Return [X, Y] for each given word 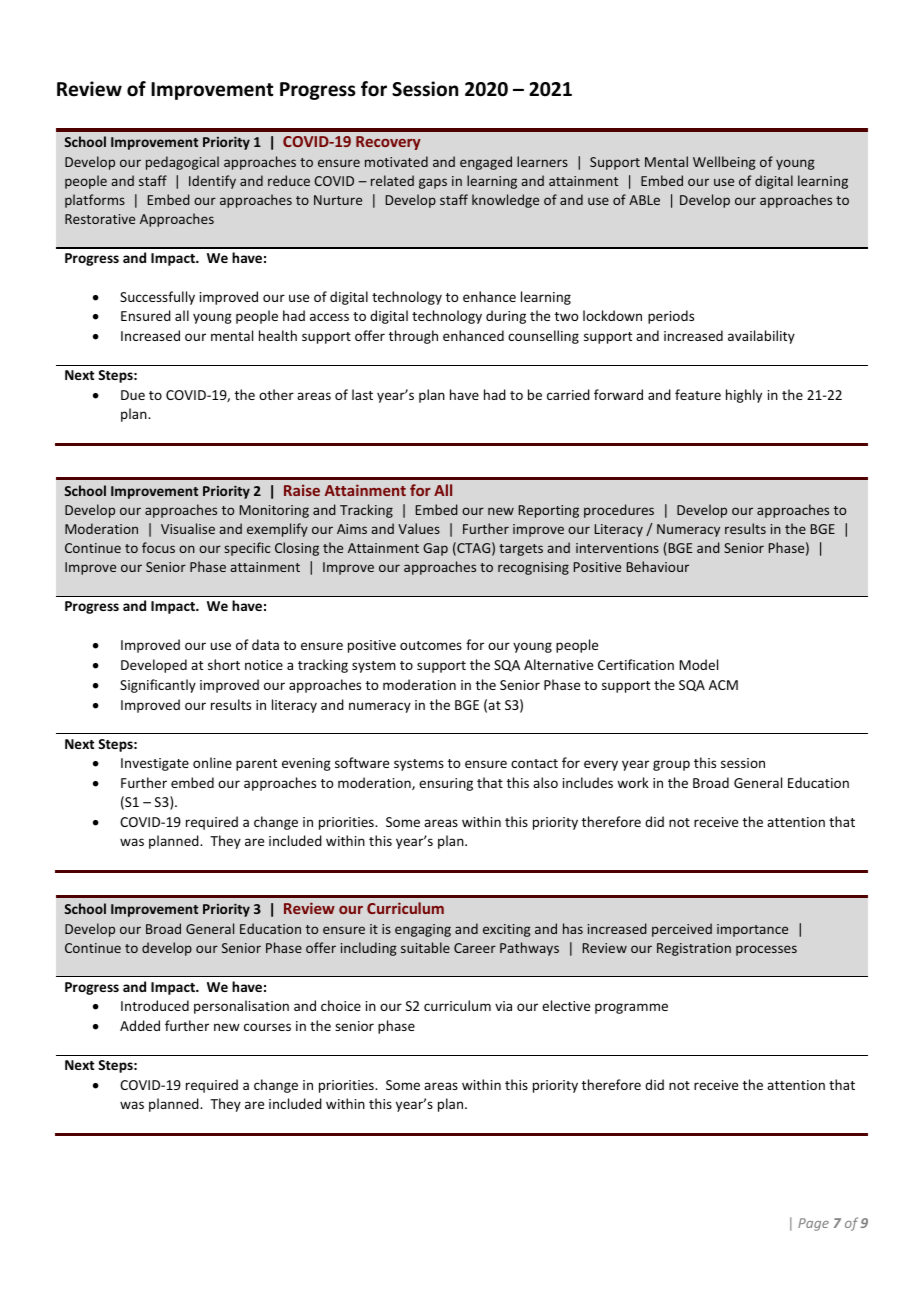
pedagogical [182, 163]
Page [813, 1224]
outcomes [431, 645]
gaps [433, 183]
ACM [723, 685]
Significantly [158, 686]
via [503, 1006]
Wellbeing [724, 163]
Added [140, 1025]
